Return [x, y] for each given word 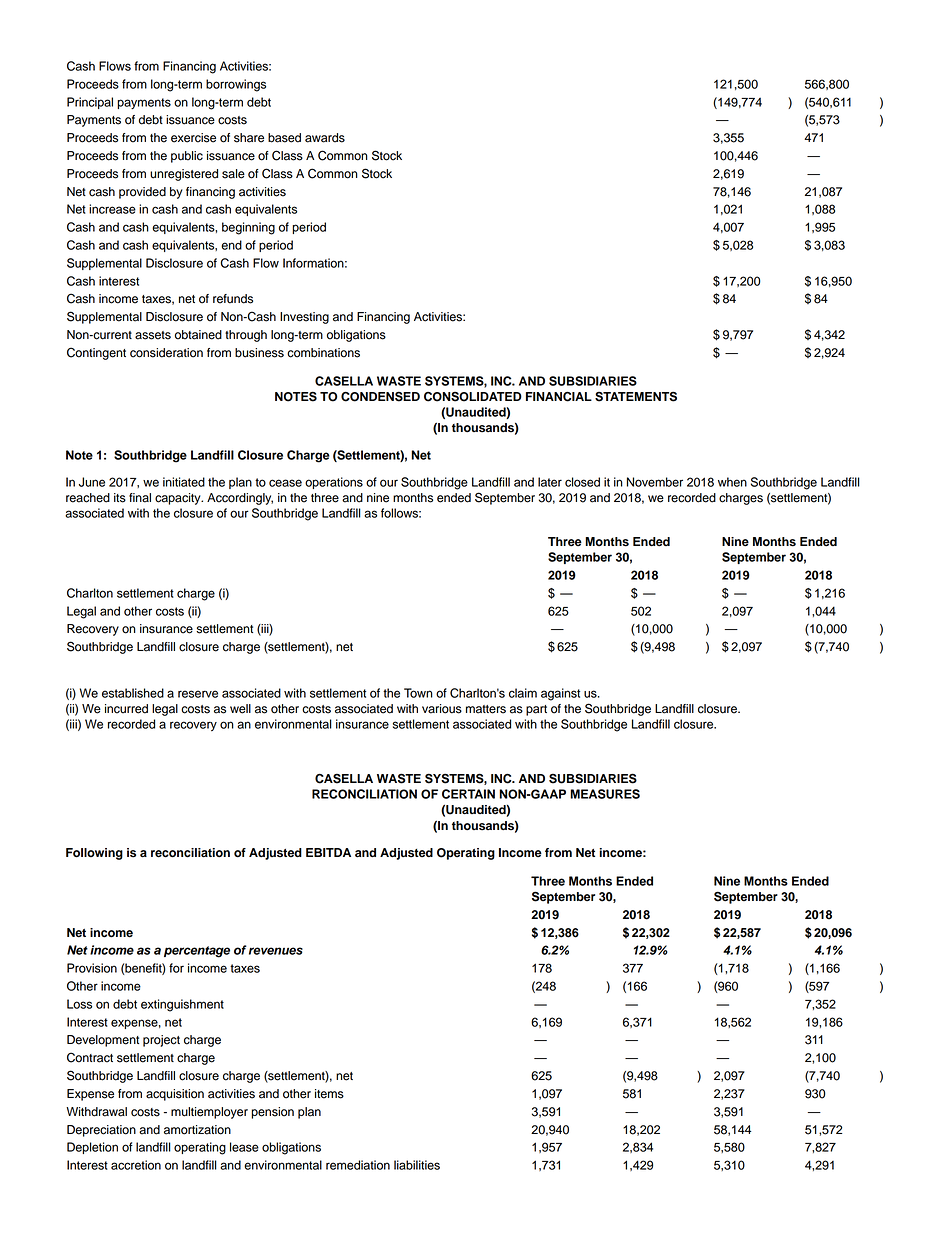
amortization [197, 1130]
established [133, 693]
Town [418, 693]
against [560, 694]
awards [325, 138]
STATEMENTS [636, 396]
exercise [193, 138]
